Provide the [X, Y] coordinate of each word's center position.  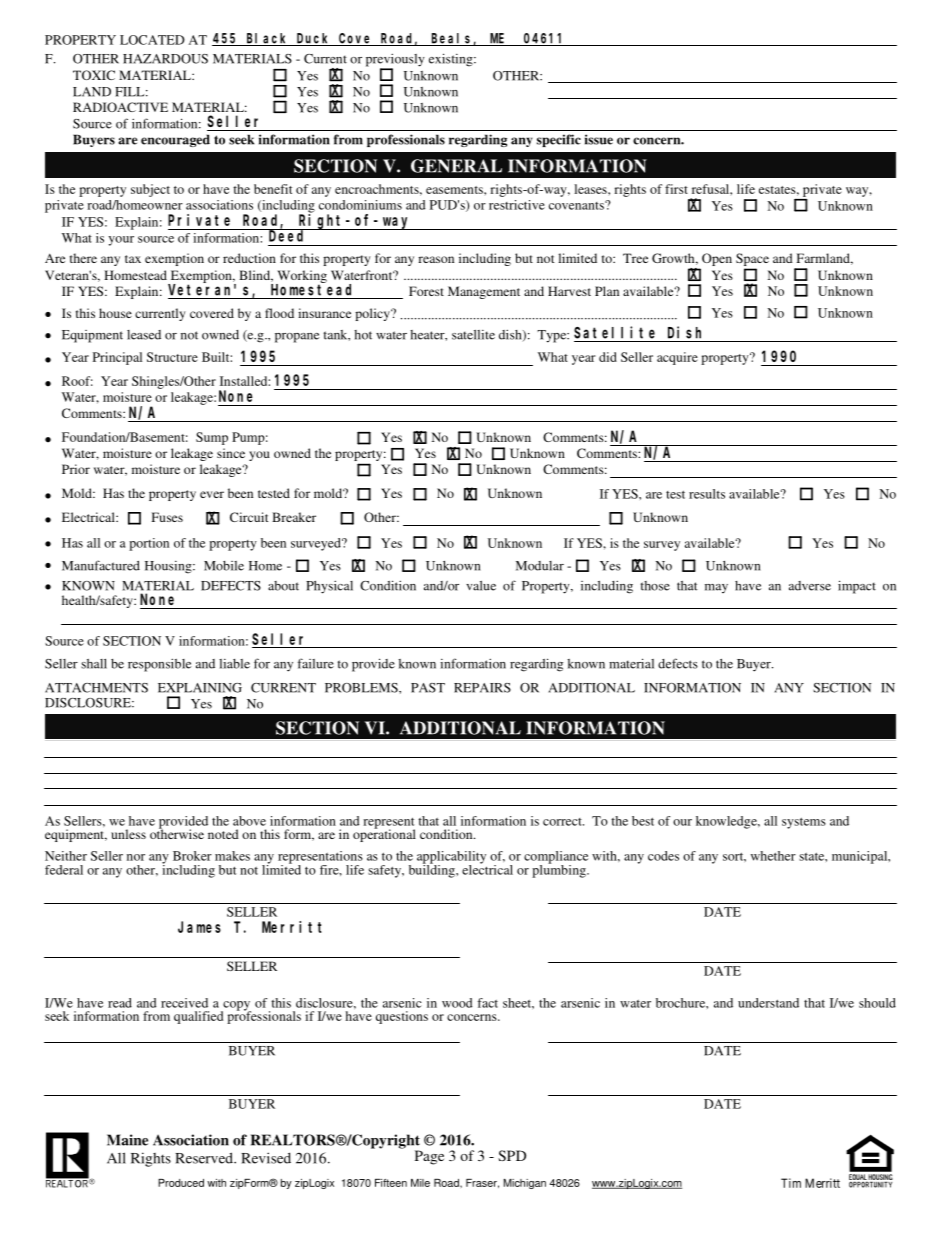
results [707, 494]
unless [128, 834]
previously [395, 61]
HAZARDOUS [165, 59]
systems [804, 823]
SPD [512, 1155]
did [608, 357]
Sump [212, 438]
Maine [127, 1140]
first [676, 189]
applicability [451, 858]
